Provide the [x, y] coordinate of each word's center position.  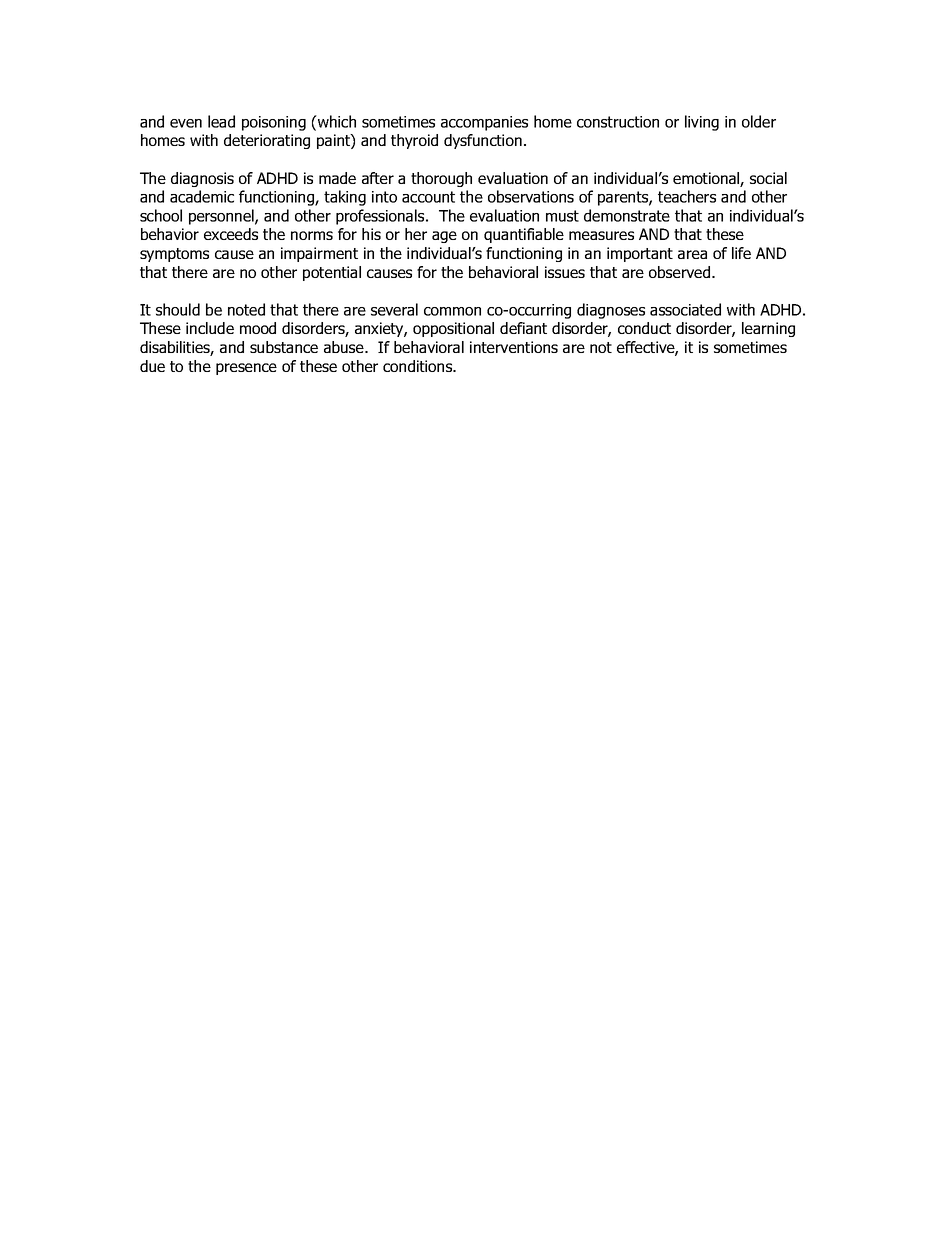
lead [221, 121]
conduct [644, 328]
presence [246, 369]
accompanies [484, 123]
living [702, 123]
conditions [419, 366]
